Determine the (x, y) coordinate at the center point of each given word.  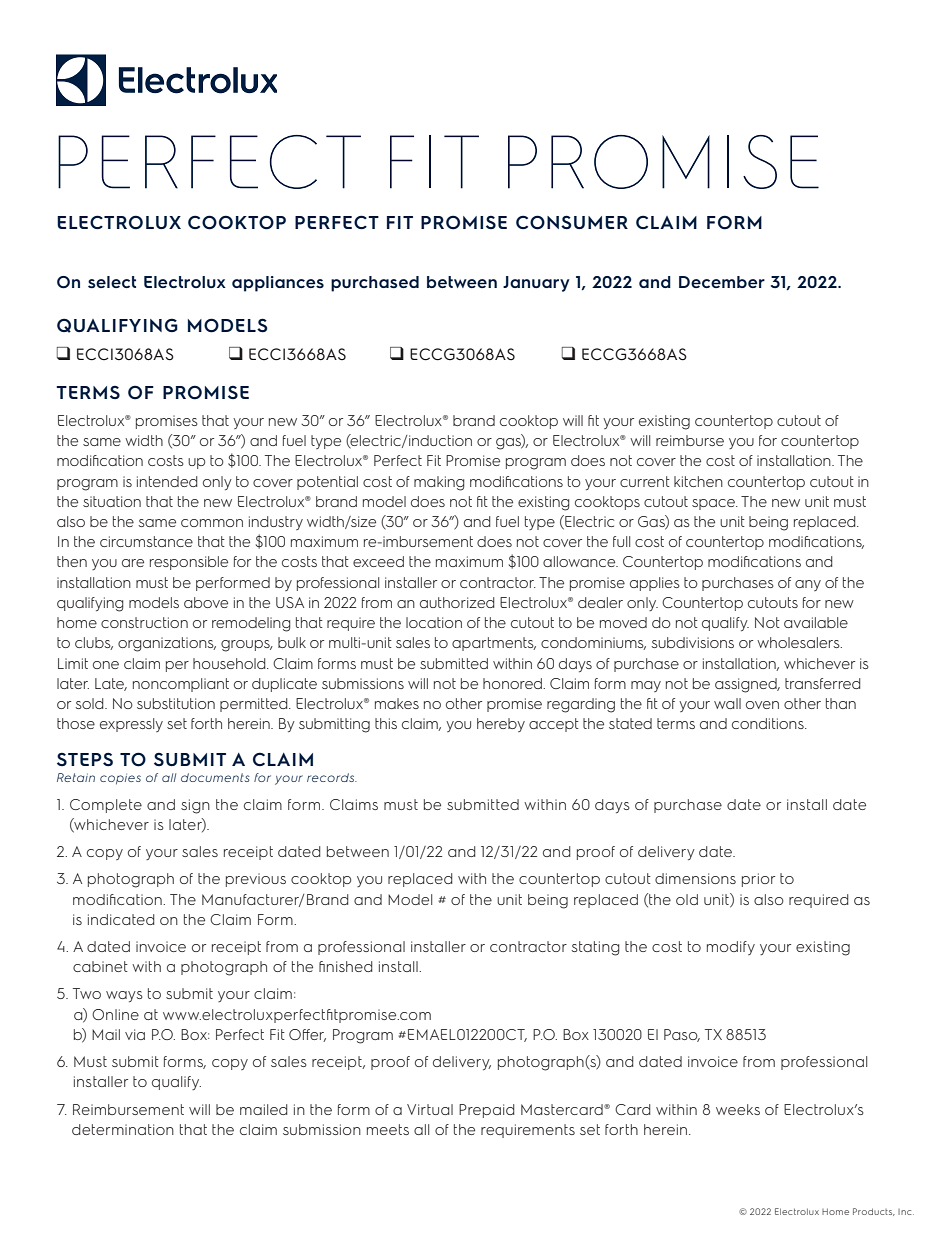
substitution (176, 703)
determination (123, 1129)
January (536, 284)
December (722, 282)
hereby (501, 725)
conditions (769, 723)
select (112, 282)
